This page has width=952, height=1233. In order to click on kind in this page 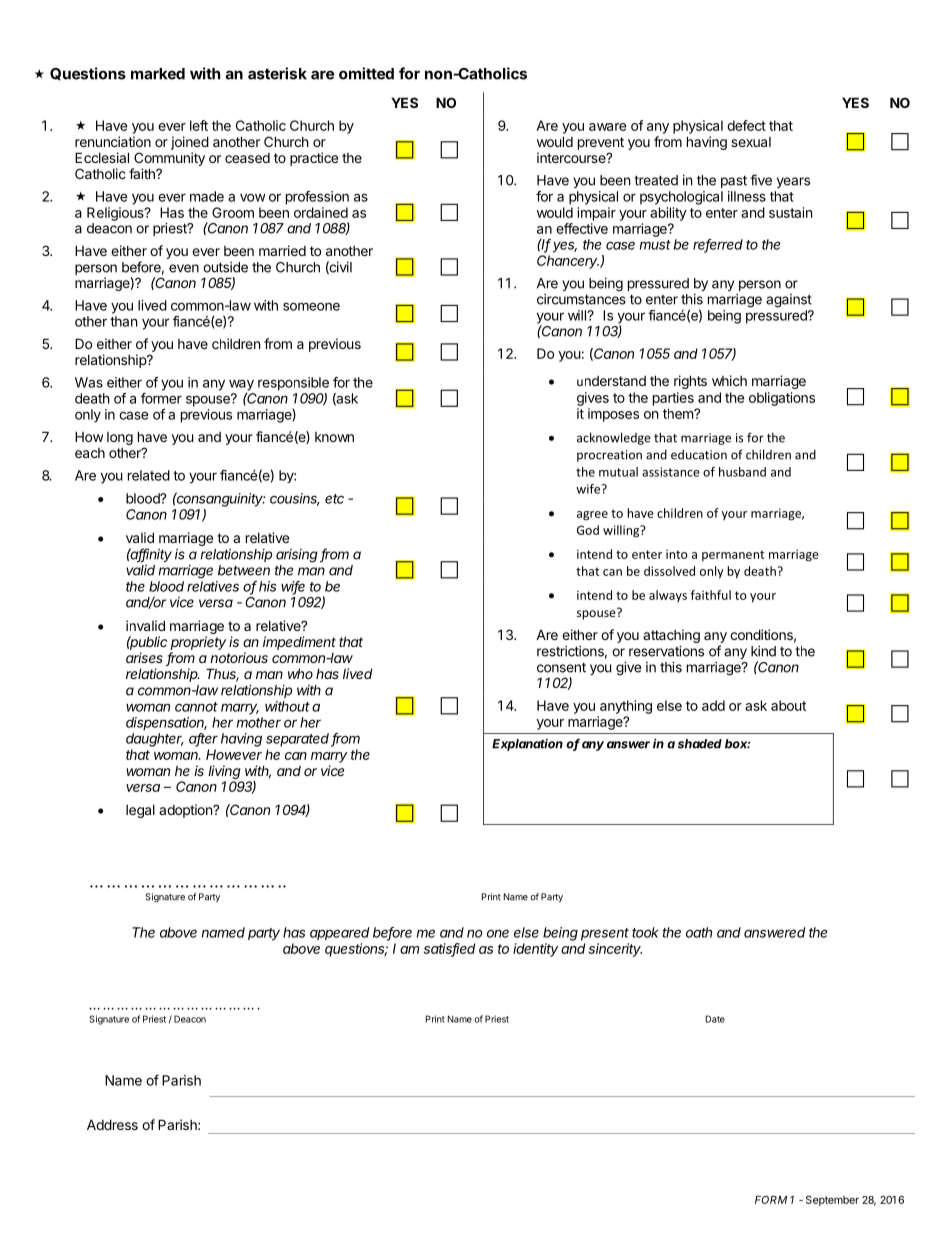, I will do `click(763, 651)`.
